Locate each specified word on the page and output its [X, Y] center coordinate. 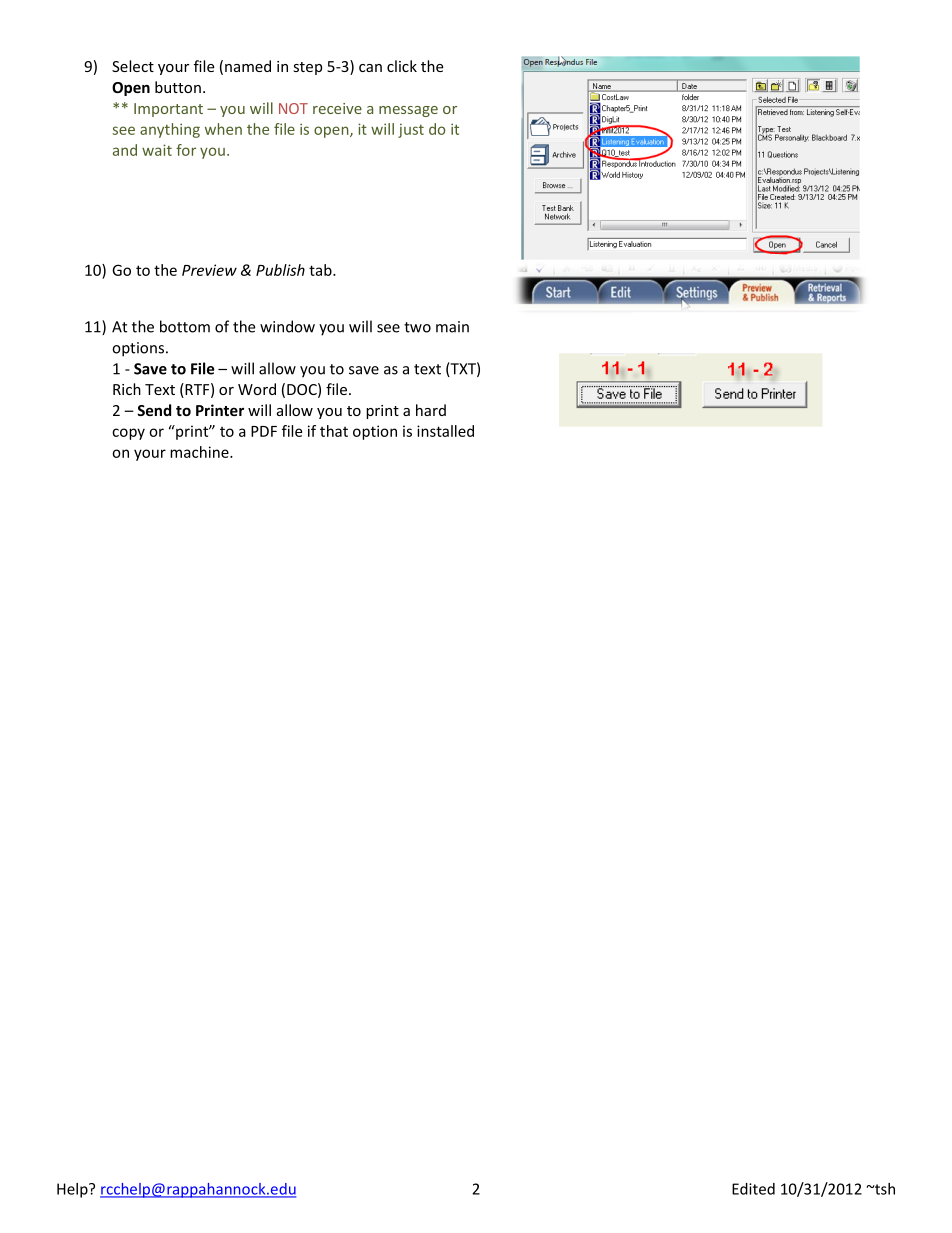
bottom [185, 326]
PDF [264, 431]
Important [168, 110]
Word [257, 389]
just [411, 130]
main [452, 327]
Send [154, 410]
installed [445, 431]
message [408, 111]
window [287, 326]
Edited [753, 1189]
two [417, 327]
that [334, 431]
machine [200, 452]
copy [128, 434]
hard [431, 410]
